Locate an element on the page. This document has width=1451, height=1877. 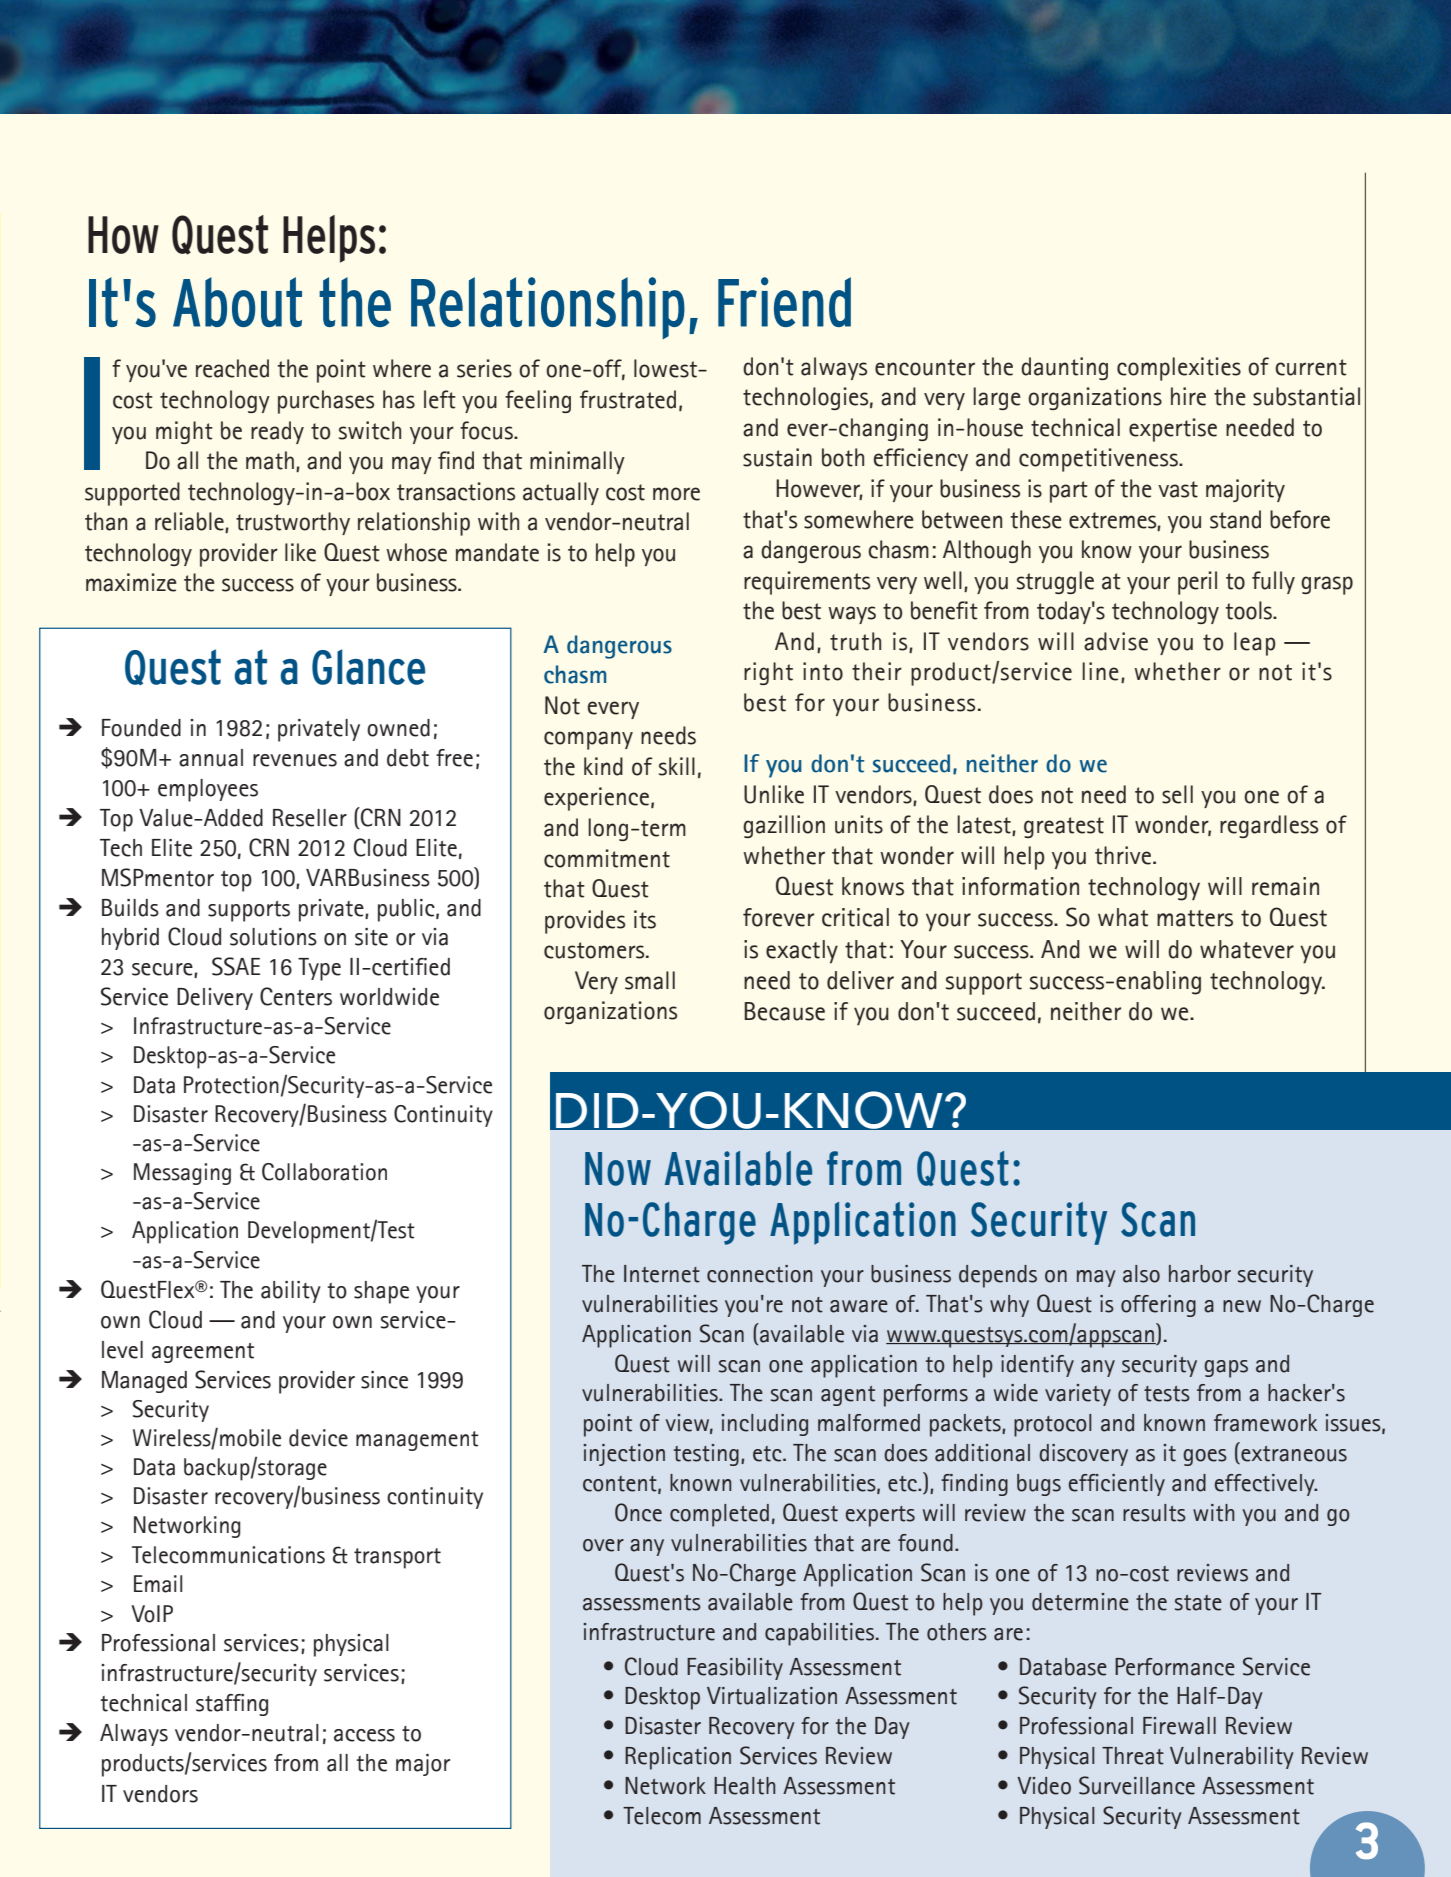
complexities is located at coordinates (1179, 369).
